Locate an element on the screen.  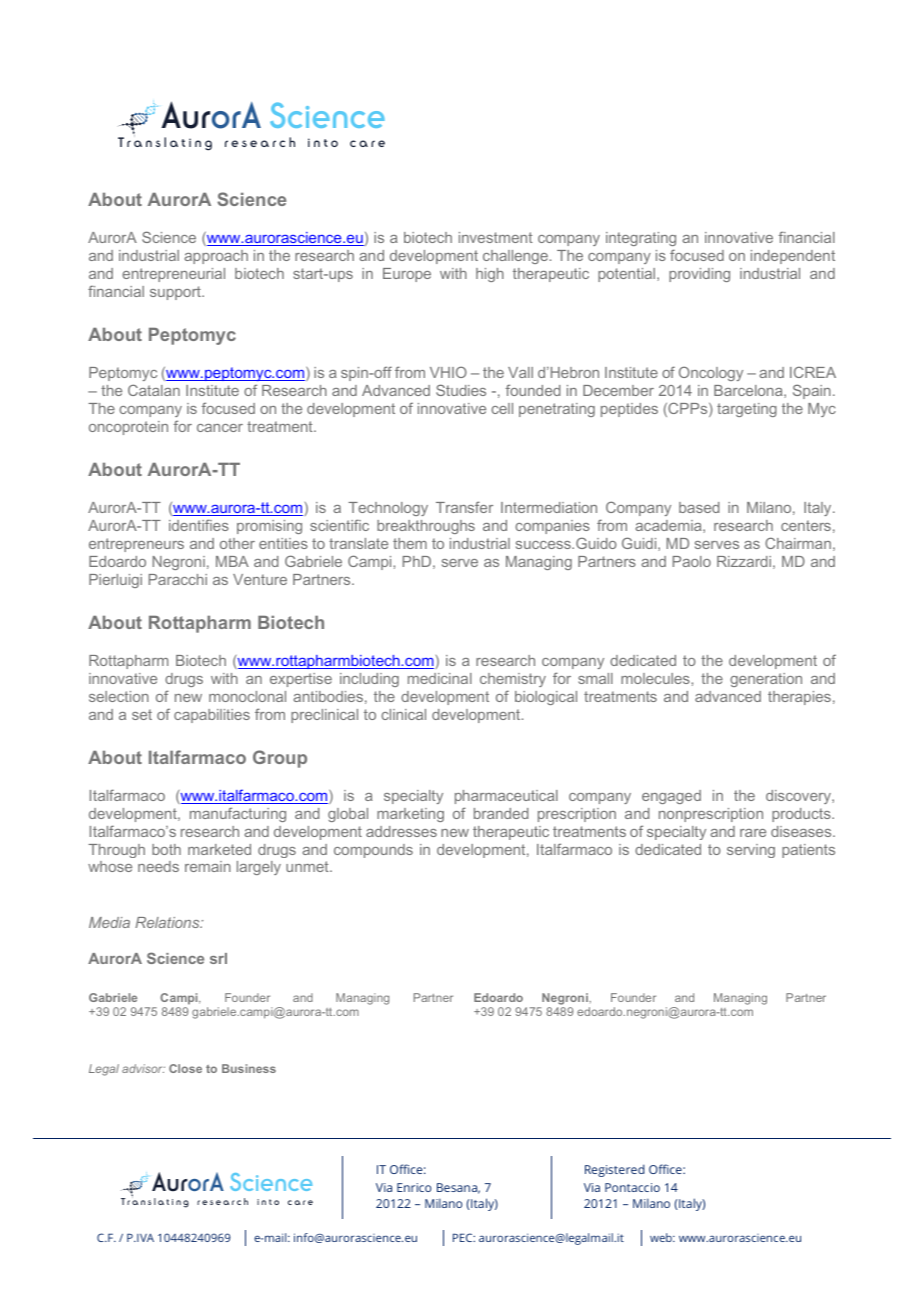
srl is located at coordinates (218, 958).
